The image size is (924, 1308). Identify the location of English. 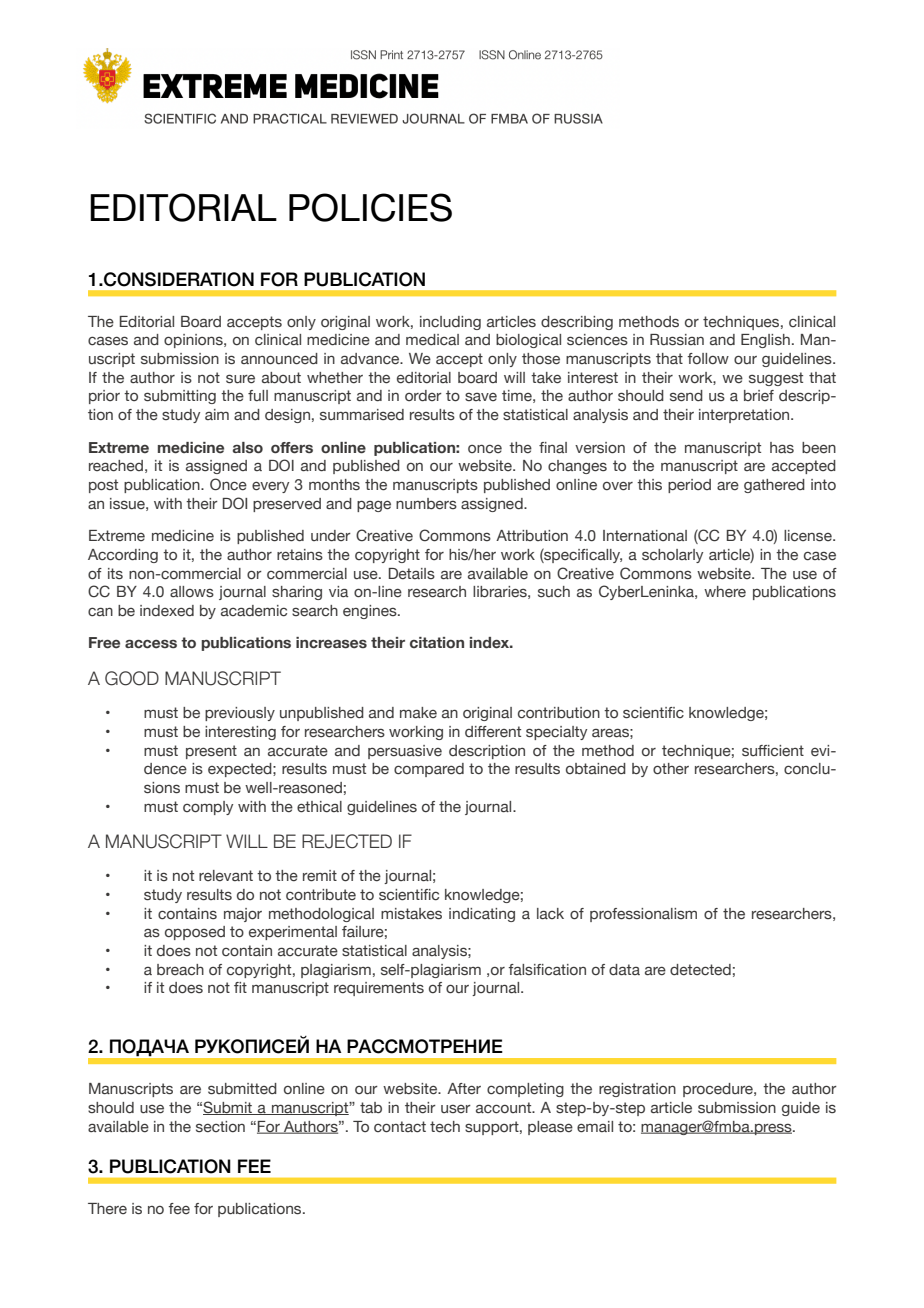
(765, 341).
